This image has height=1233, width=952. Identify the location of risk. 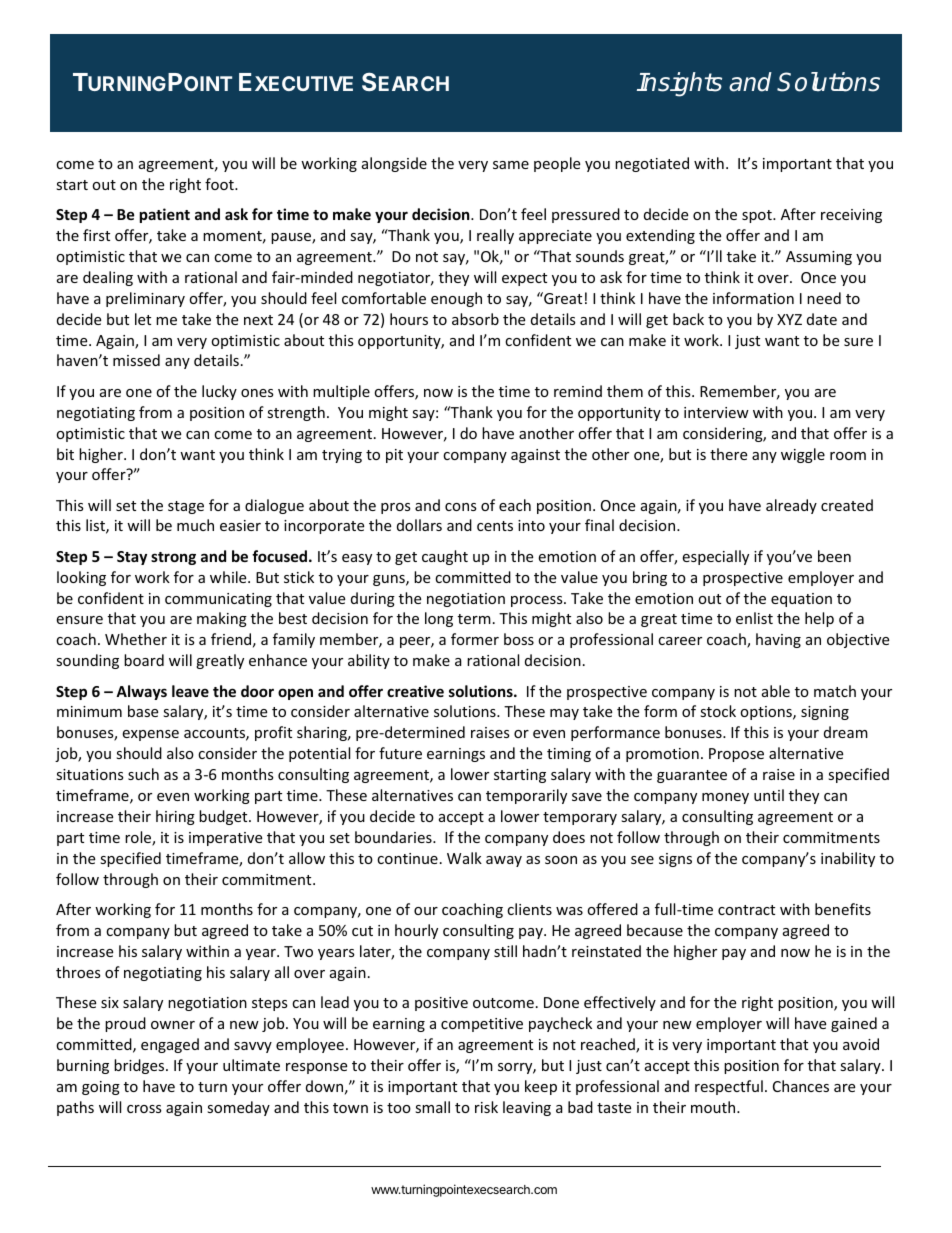
(486, 1107).
